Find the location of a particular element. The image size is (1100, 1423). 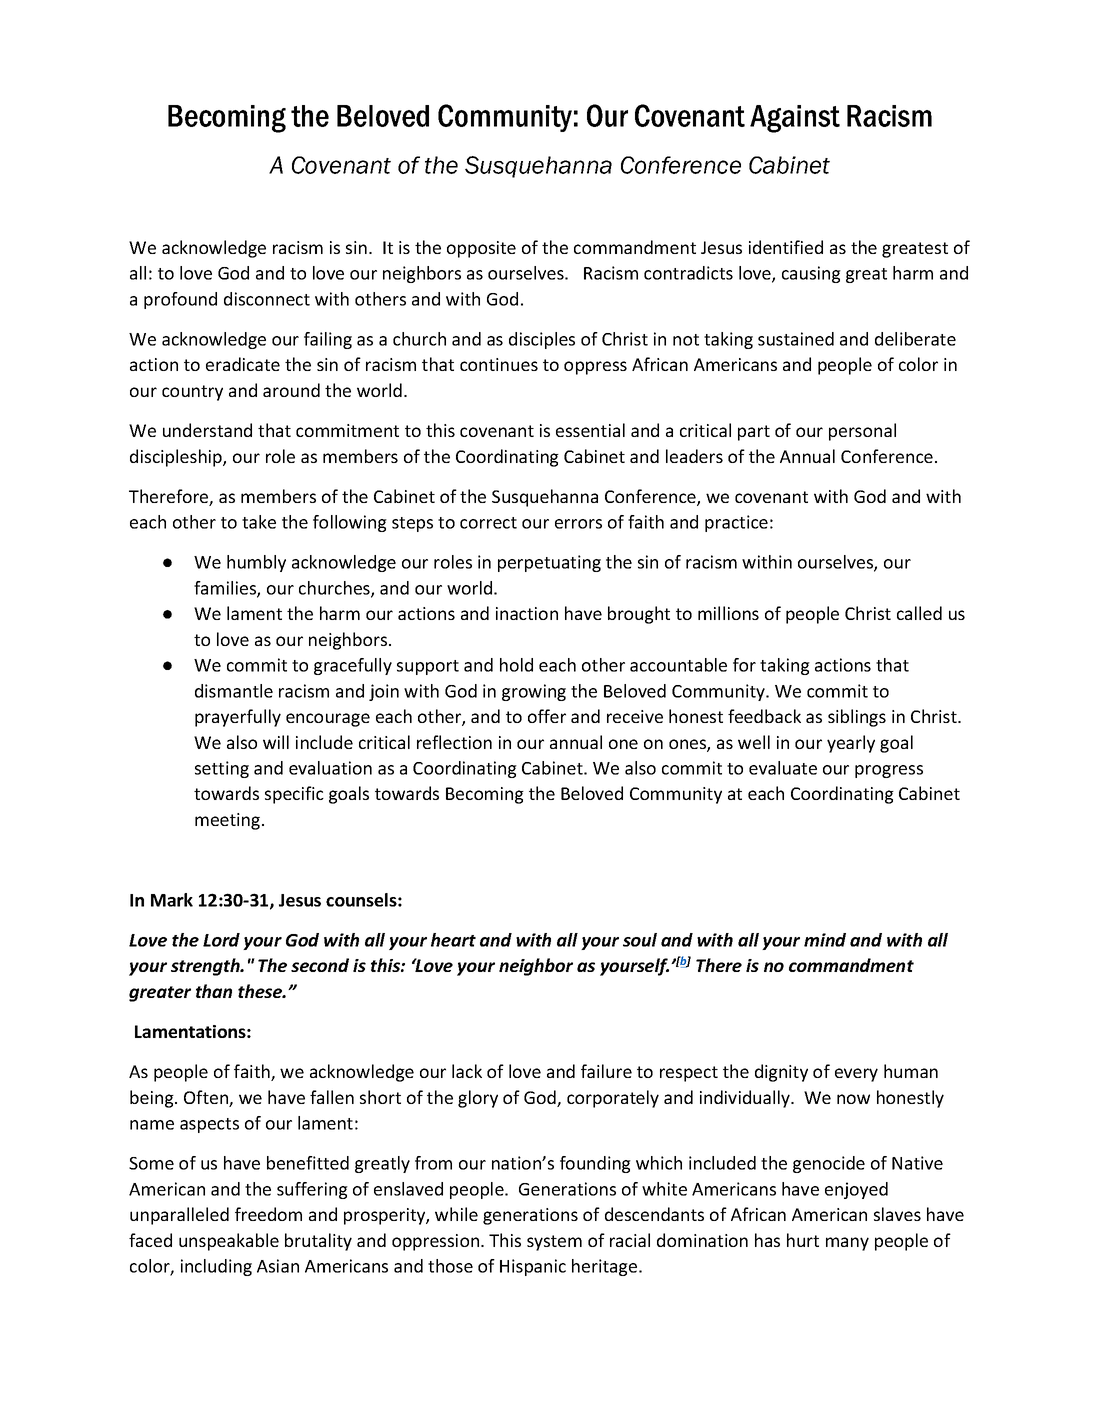

siblings is located at coordinates (857, 718).
